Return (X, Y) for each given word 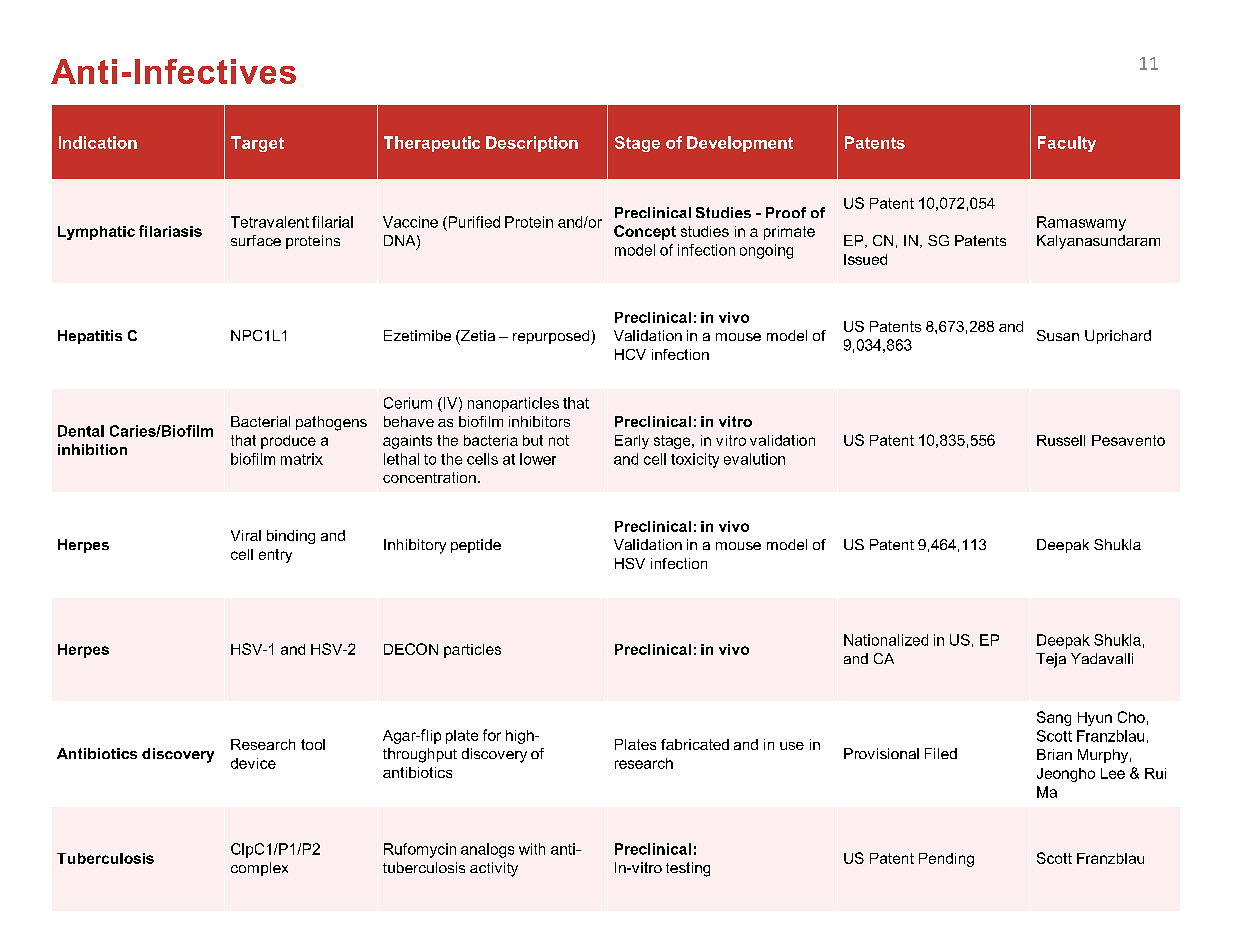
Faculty (1067, 144)
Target (257, 144)
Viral (246, 535)
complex (259, 869)
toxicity (695, 460)
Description (532, 144)
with (532, 849)
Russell (1061, 440)
